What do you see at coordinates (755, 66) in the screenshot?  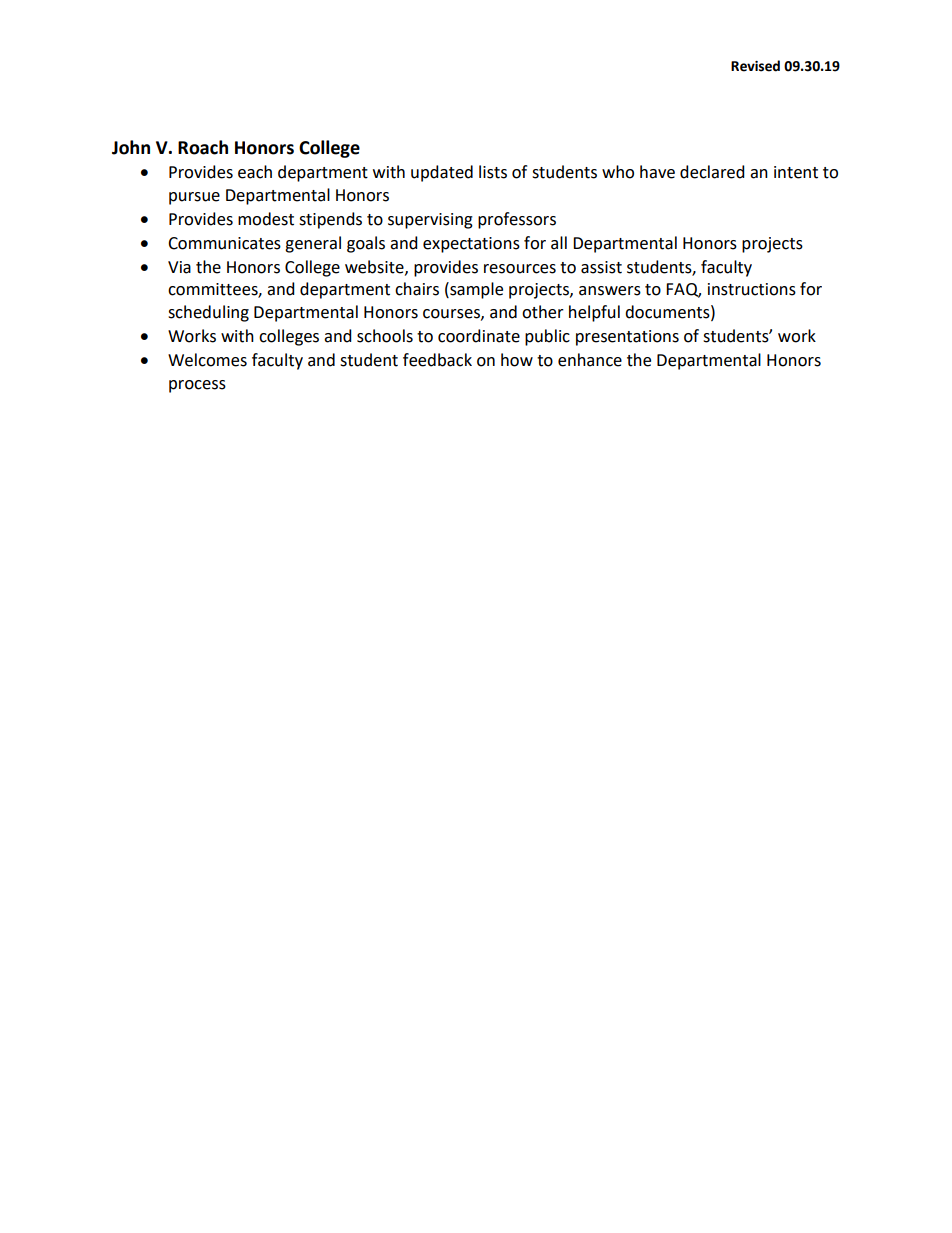 I see `Revised` at bounding box center [755, 66].
